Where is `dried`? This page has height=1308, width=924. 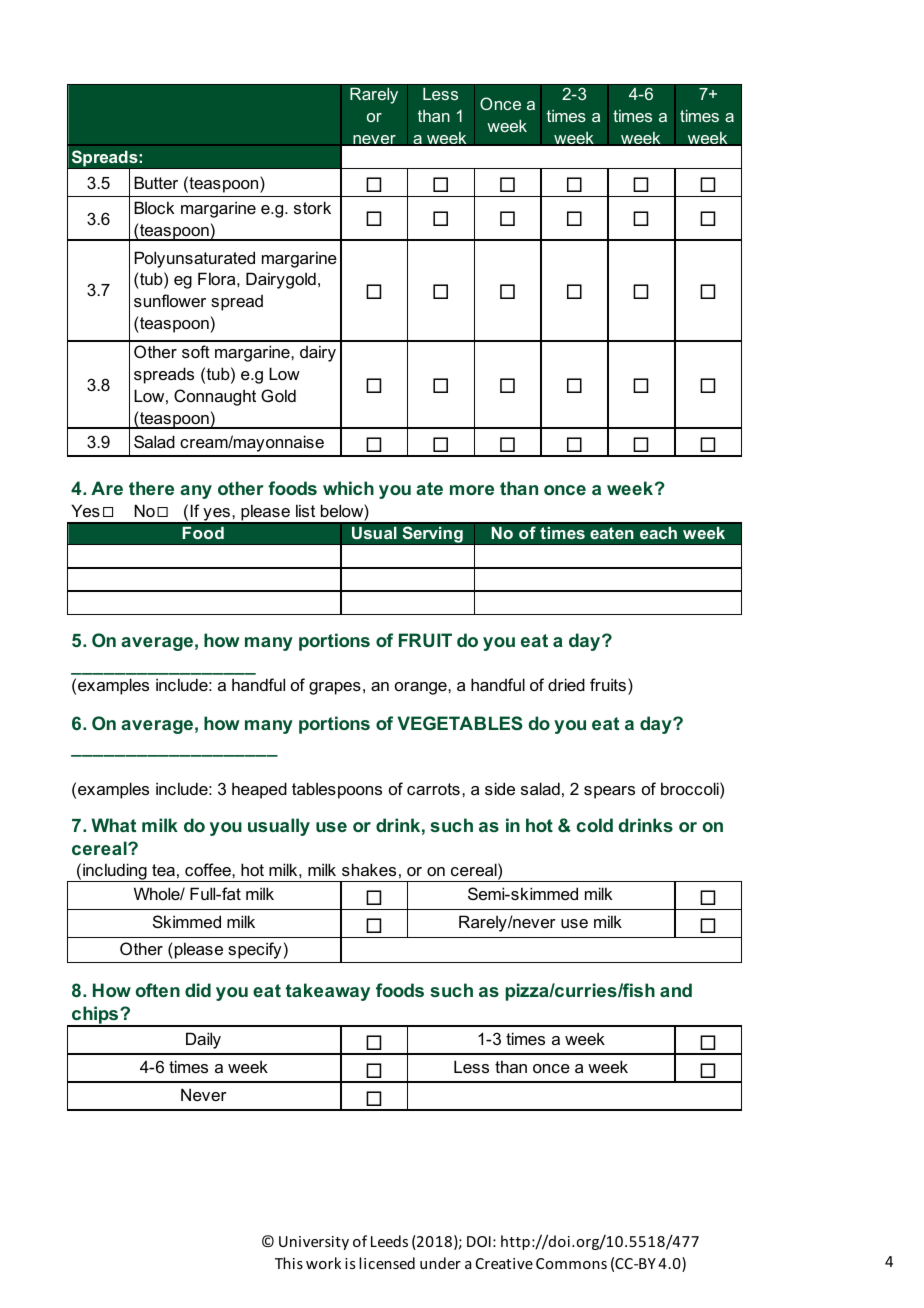 dried is located at coordinates (566, 684).
